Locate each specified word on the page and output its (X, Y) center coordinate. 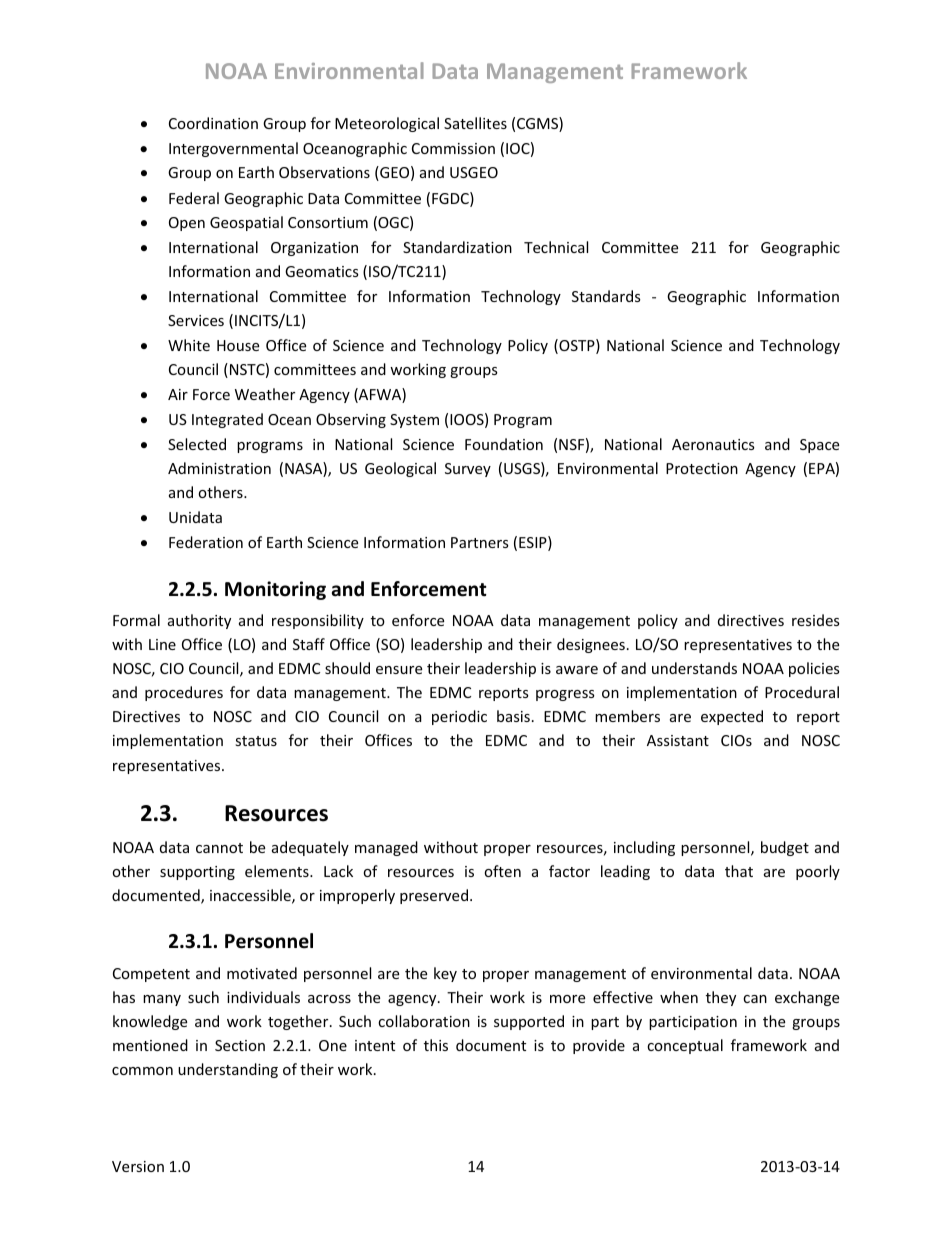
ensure (399, 670)
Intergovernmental (233, 149)
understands (694, 668)
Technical (556, 247)
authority (199, 621)
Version (138, 1166)
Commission (453, 148)
